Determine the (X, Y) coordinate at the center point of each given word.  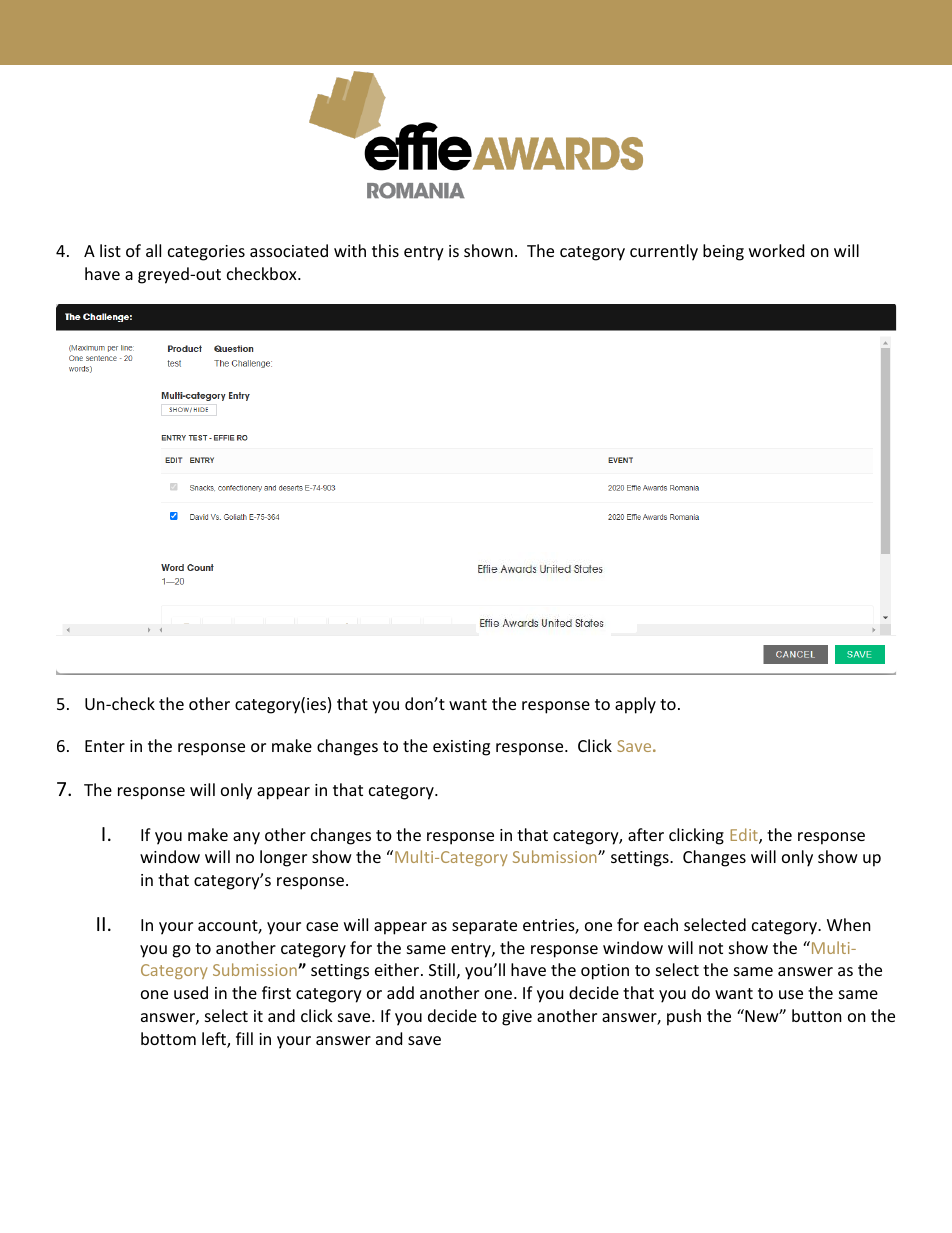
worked (776, 250)
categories (206, 253)
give (517, 1018)
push (684, 1017)
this (385, 250)
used (191, 992)
